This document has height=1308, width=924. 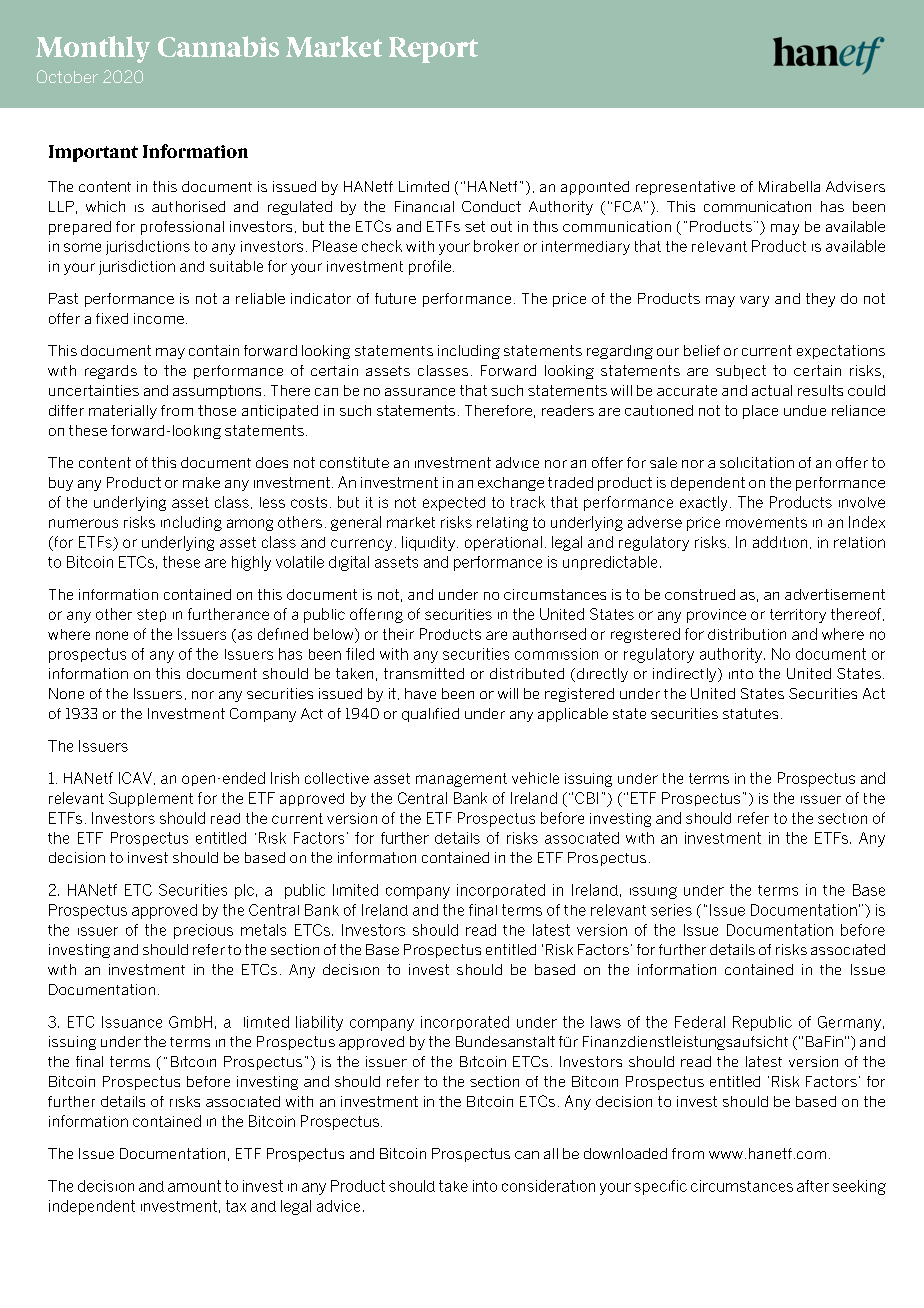 I want to click on distribution, so click(x=747, y=634).
